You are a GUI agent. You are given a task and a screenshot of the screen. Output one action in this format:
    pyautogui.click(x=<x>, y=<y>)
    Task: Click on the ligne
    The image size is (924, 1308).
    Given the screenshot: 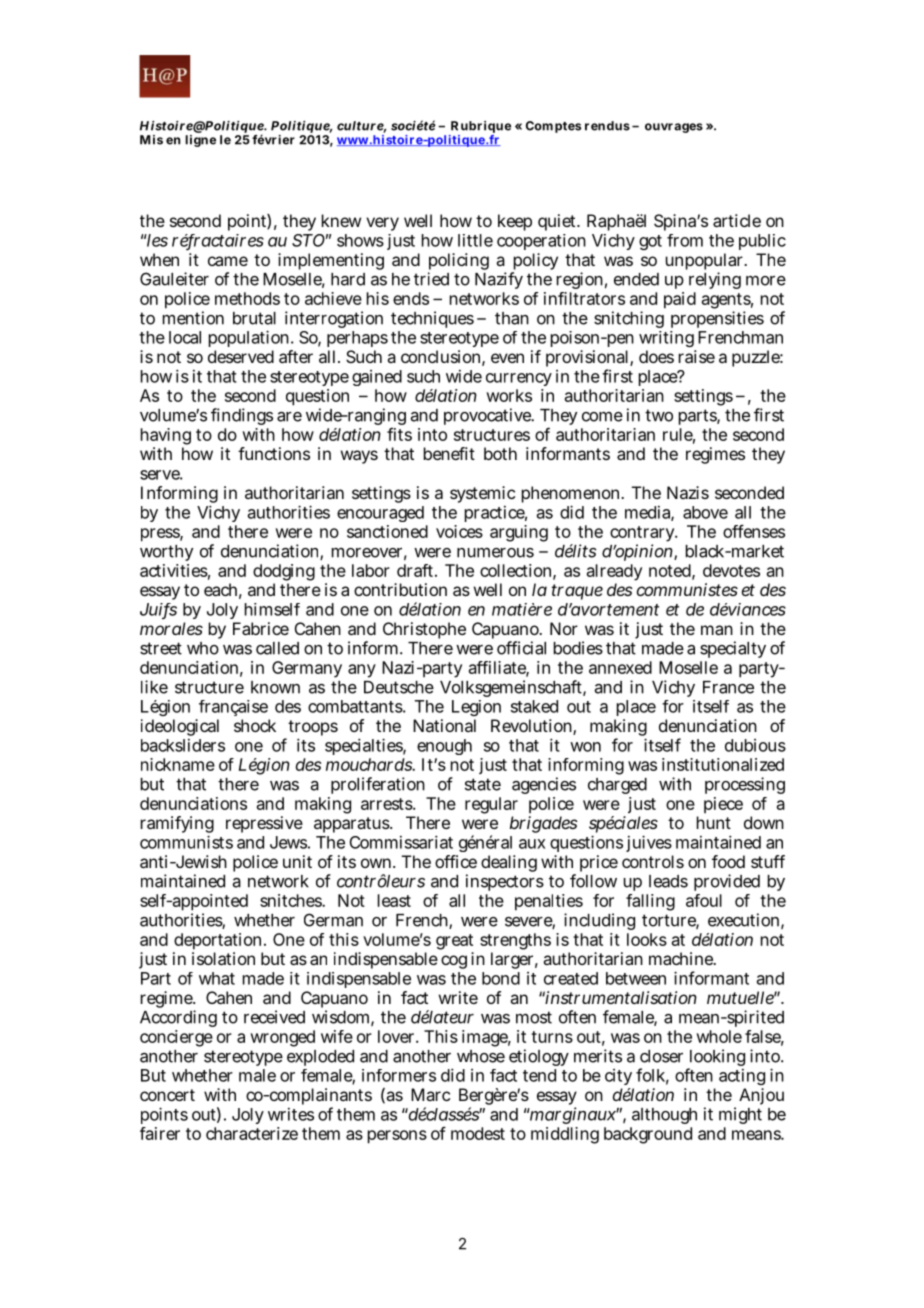 What is the action you would take?
    pyautogui.click(x=200, y=141)
